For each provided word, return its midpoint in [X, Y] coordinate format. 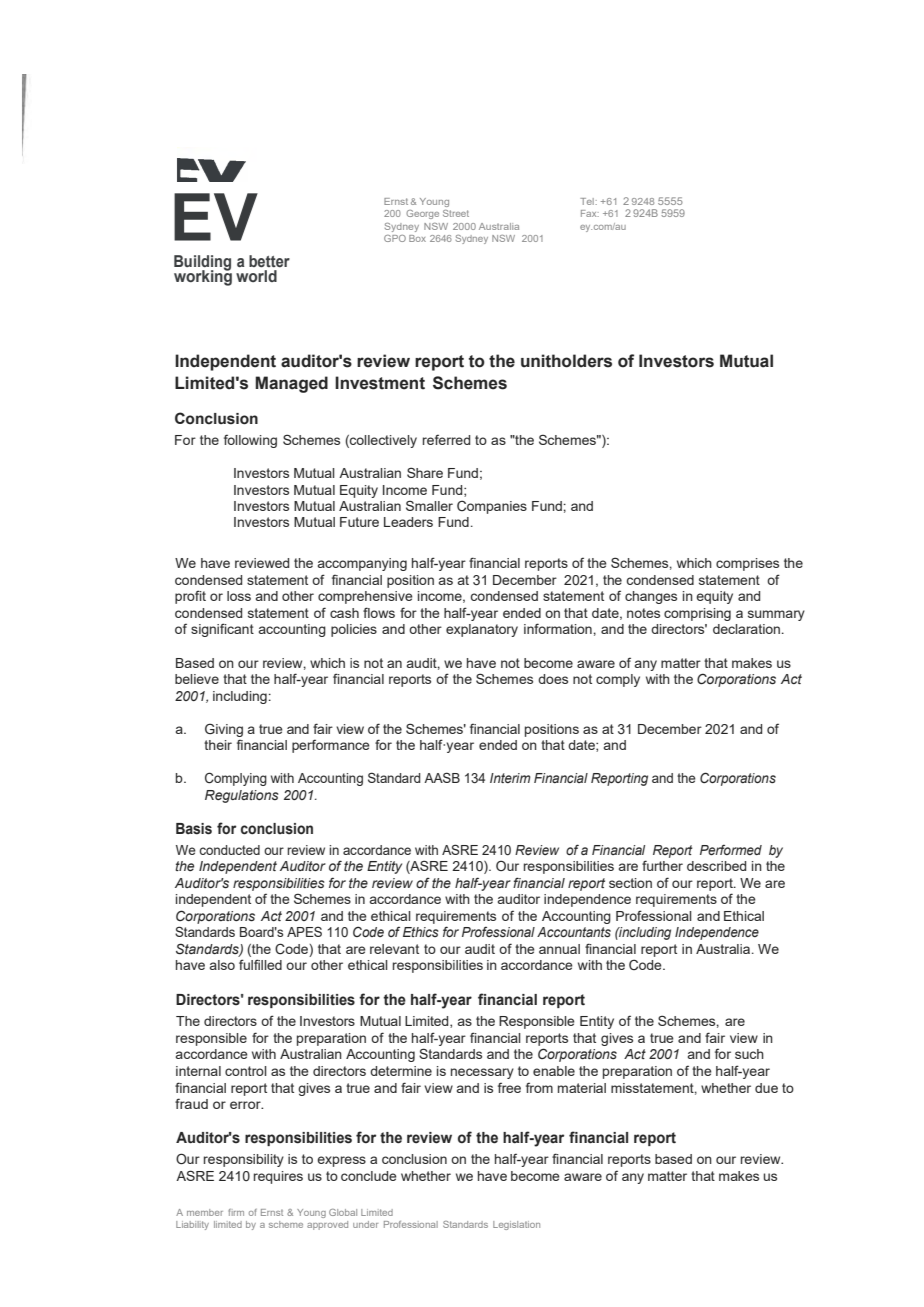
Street [456, 213]
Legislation [516, 1225]
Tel [588, 201]
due [766, 1088]
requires [278, 1177]
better [269, 261]
